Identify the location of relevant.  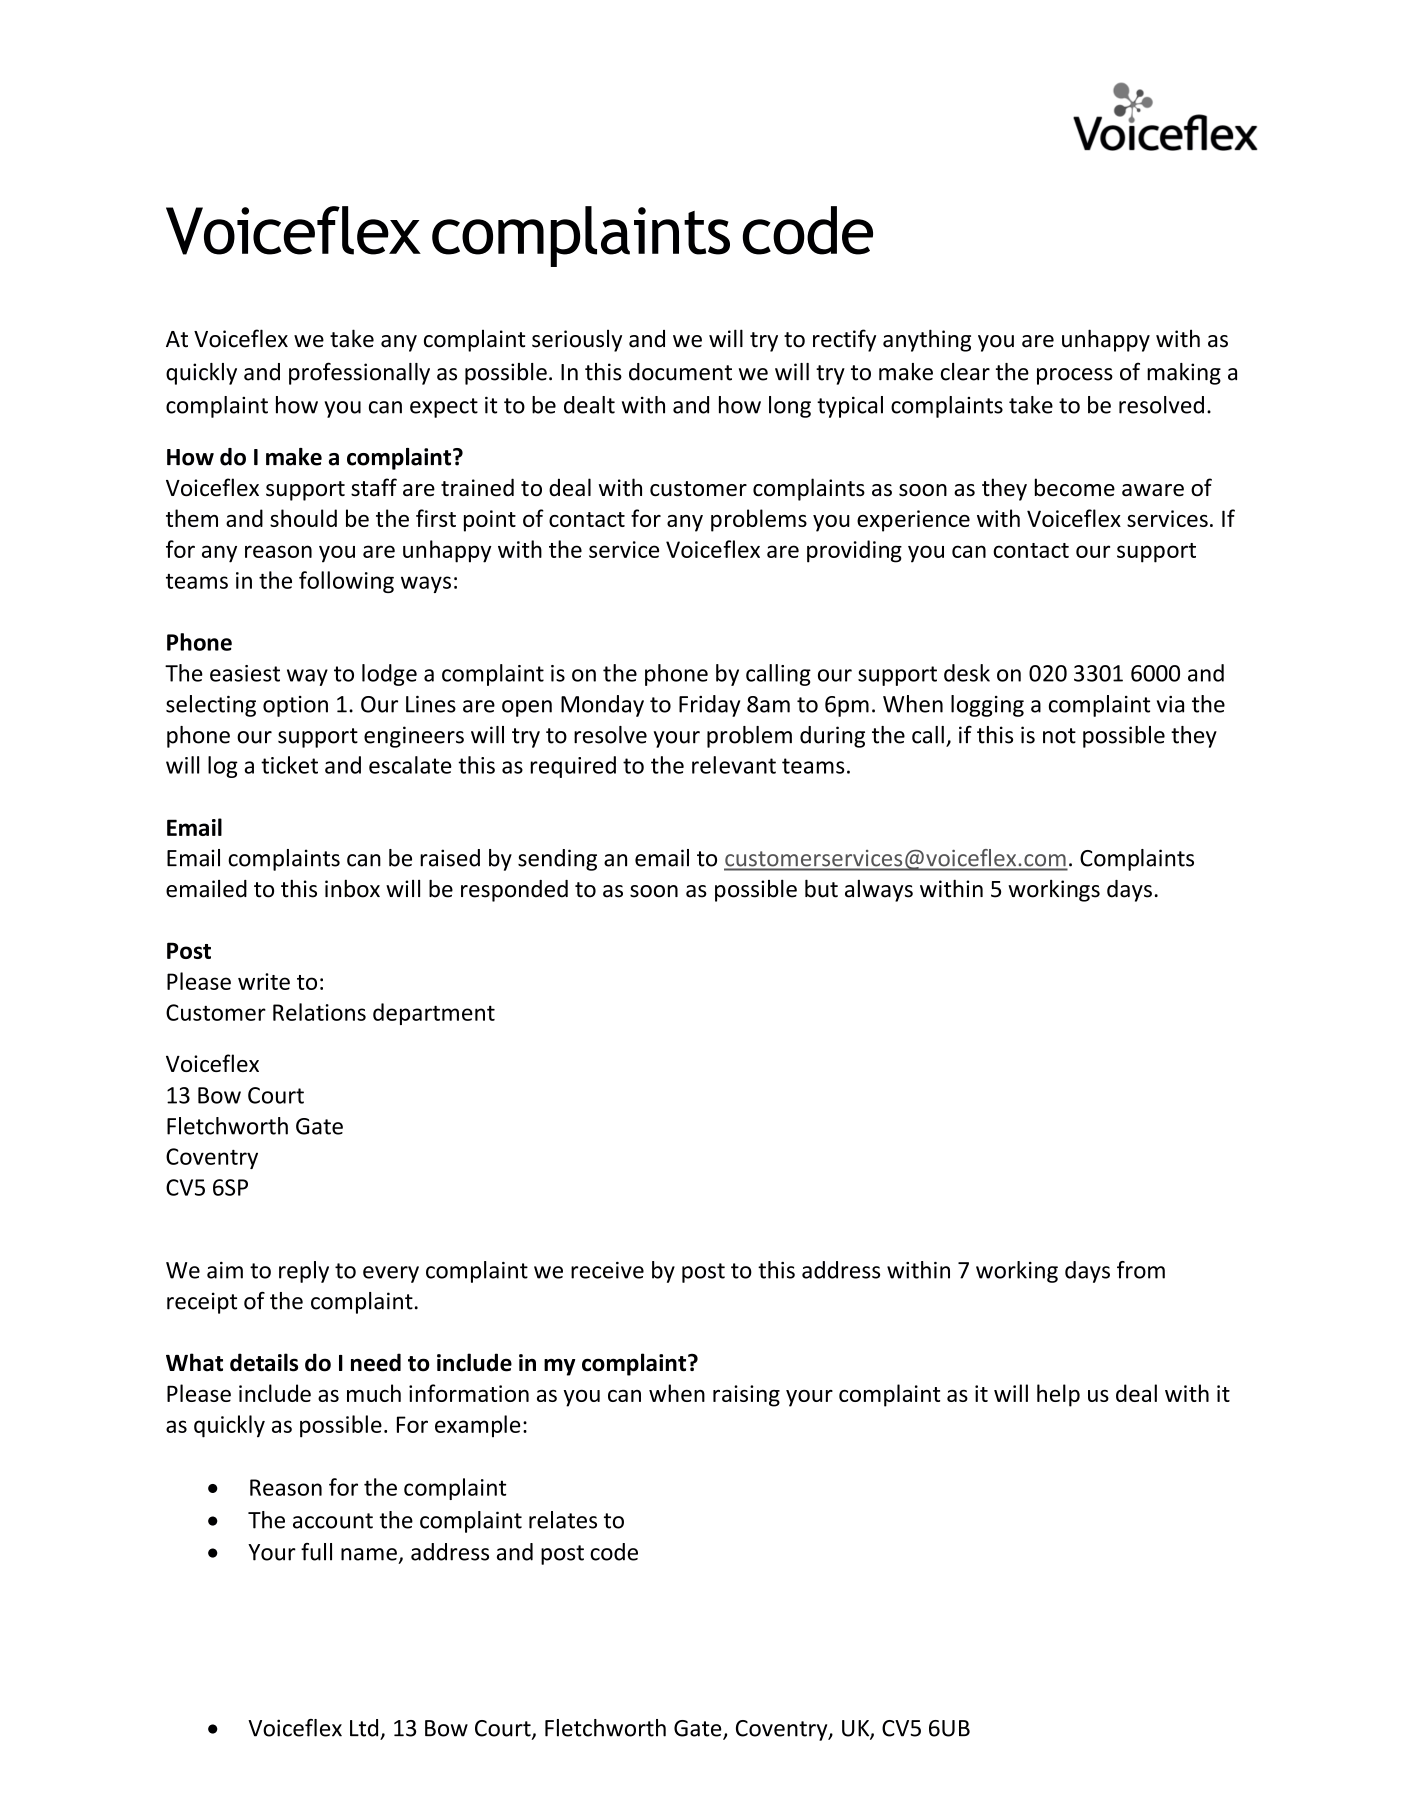
(734, 765).
